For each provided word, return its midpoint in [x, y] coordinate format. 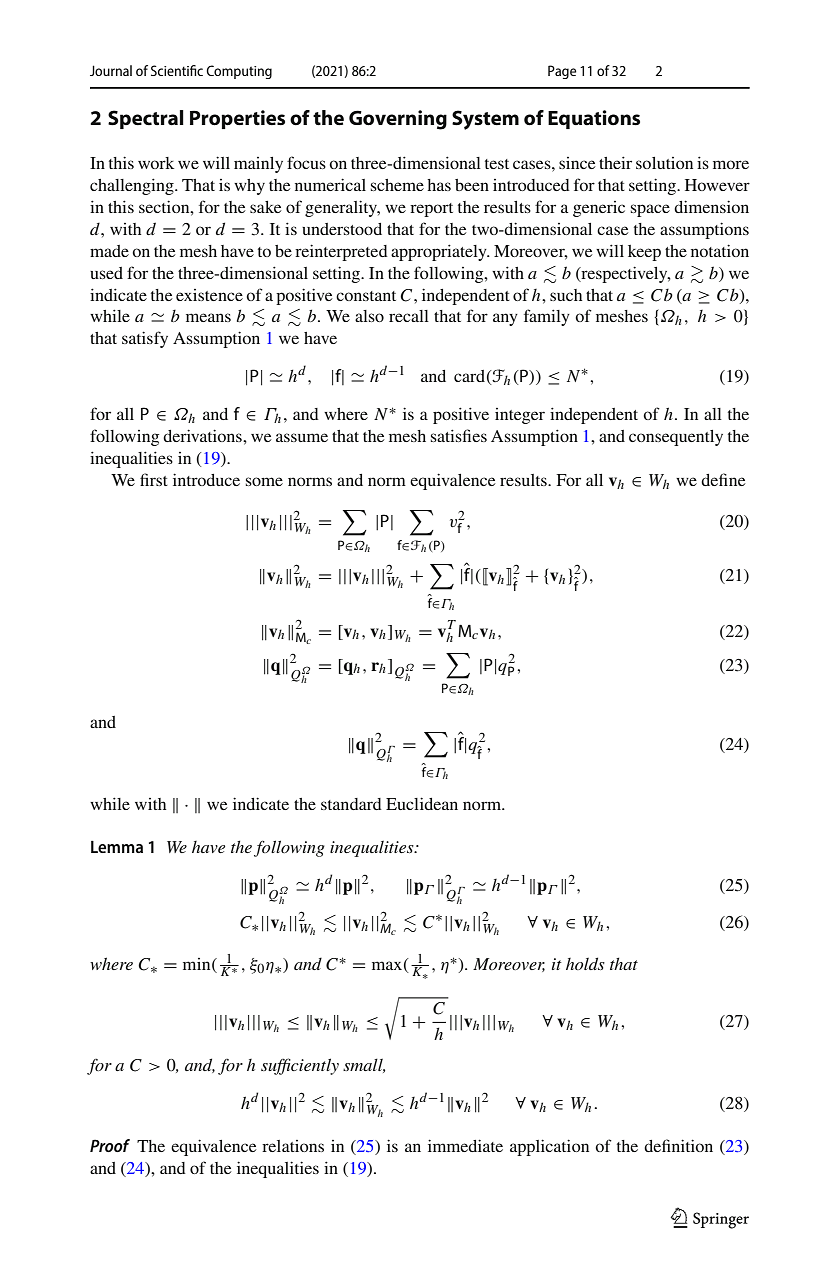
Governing [398, 120]
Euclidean [422, 803]
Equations [594, 119]
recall [409, 316]
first [154, 479]
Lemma [117, 847]
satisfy [145, 339]
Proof [110, 1145]
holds [585, 963]
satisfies [459, 435]
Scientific [177, 70]
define [723, 479]
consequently [676, 438]
